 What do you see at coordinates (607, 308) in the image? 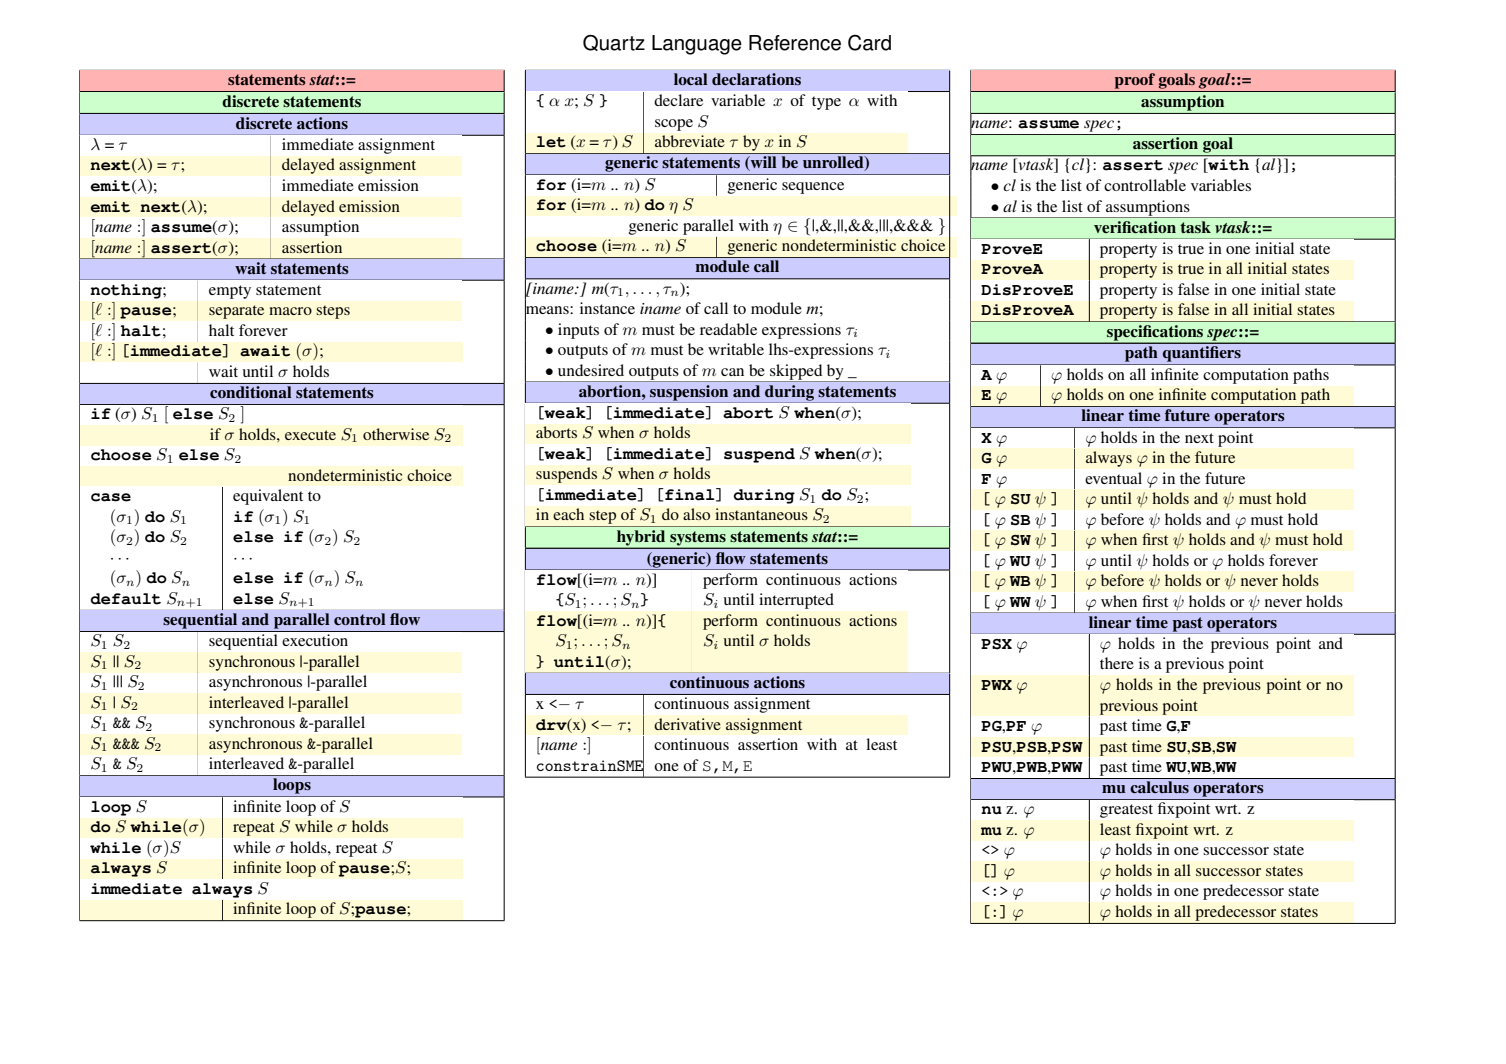
I see `instance` at bounding box center [607, 308].
